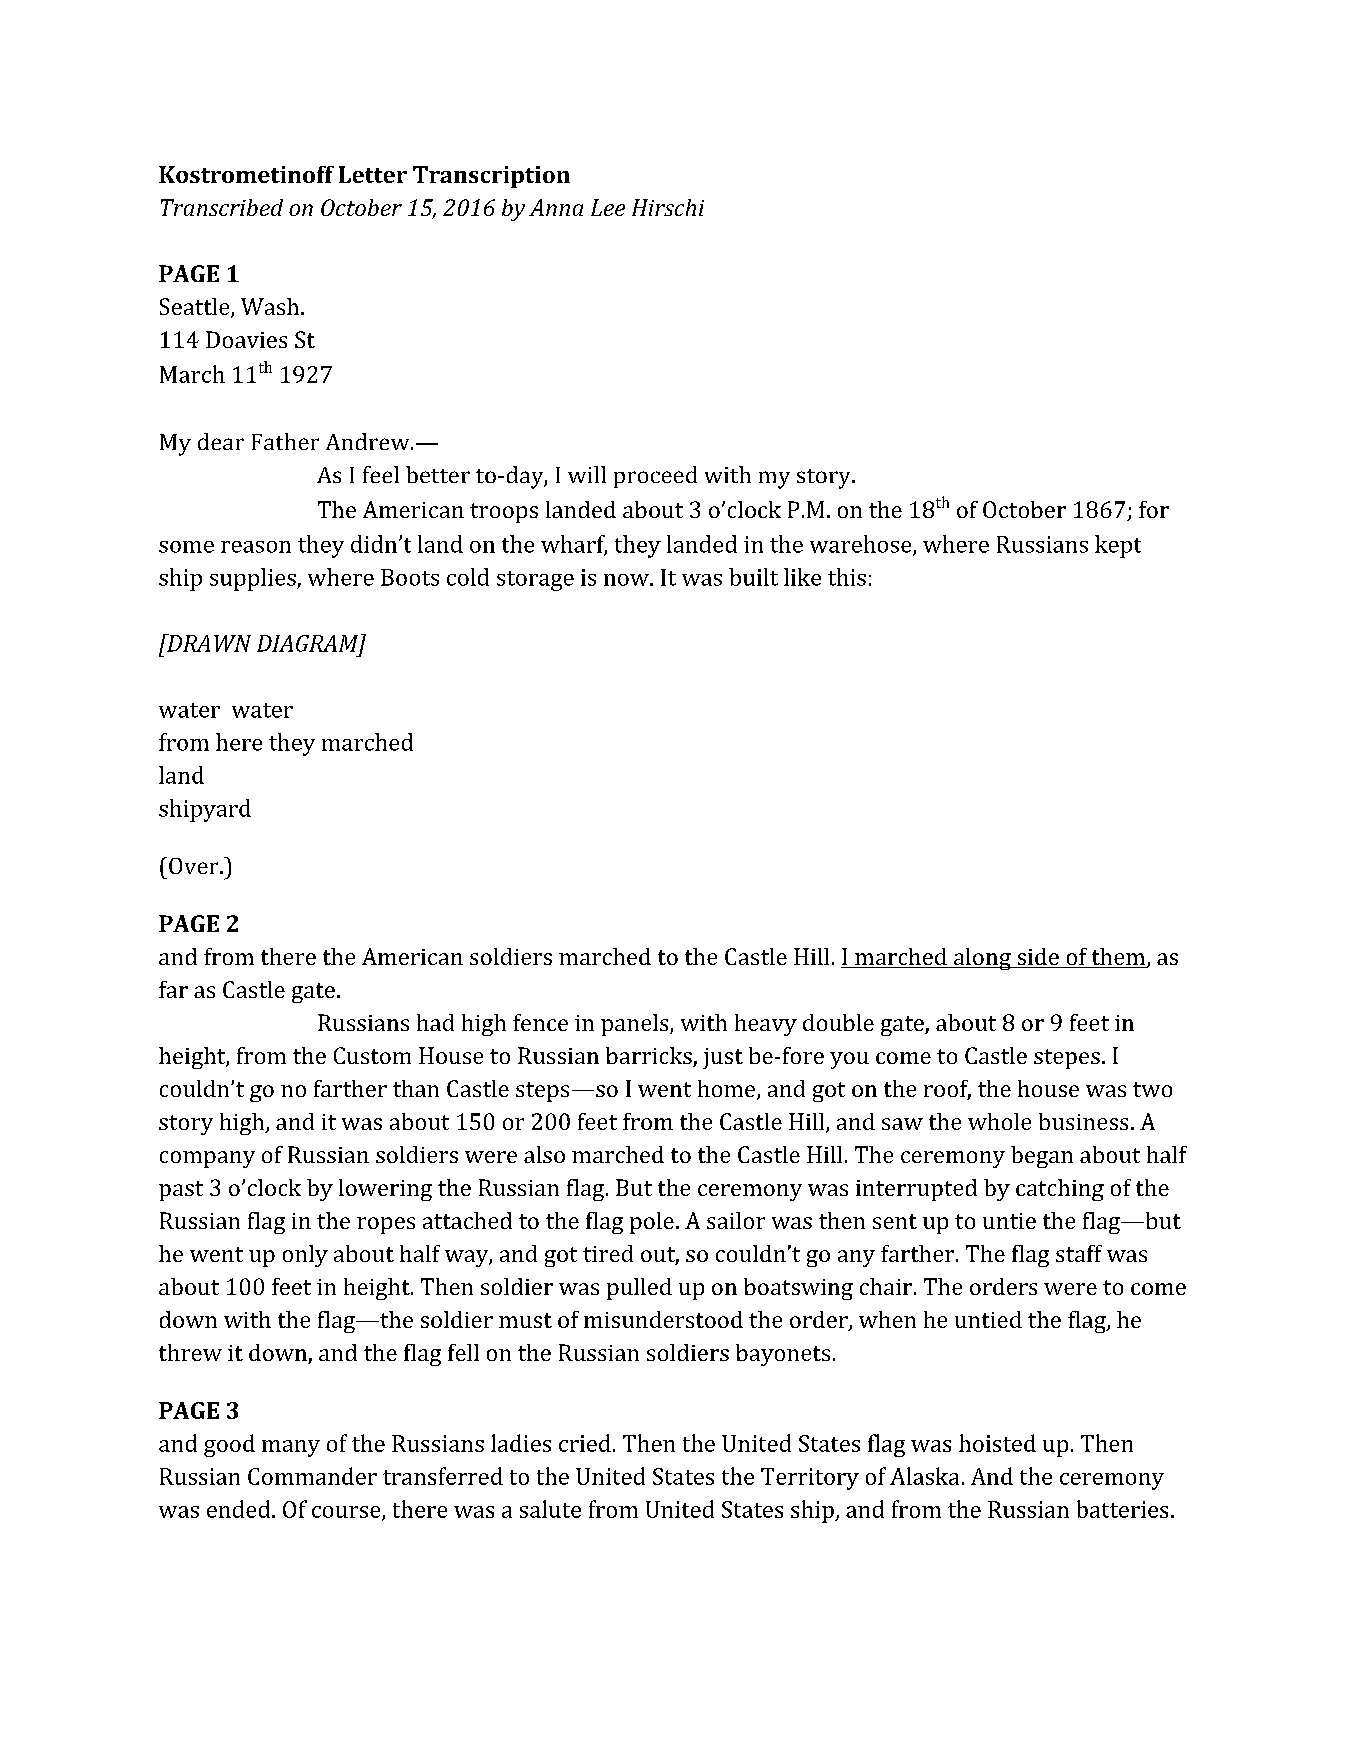  Describe the element at coordinates (1038, 958) in the screenshot. I see `side` at that location.
